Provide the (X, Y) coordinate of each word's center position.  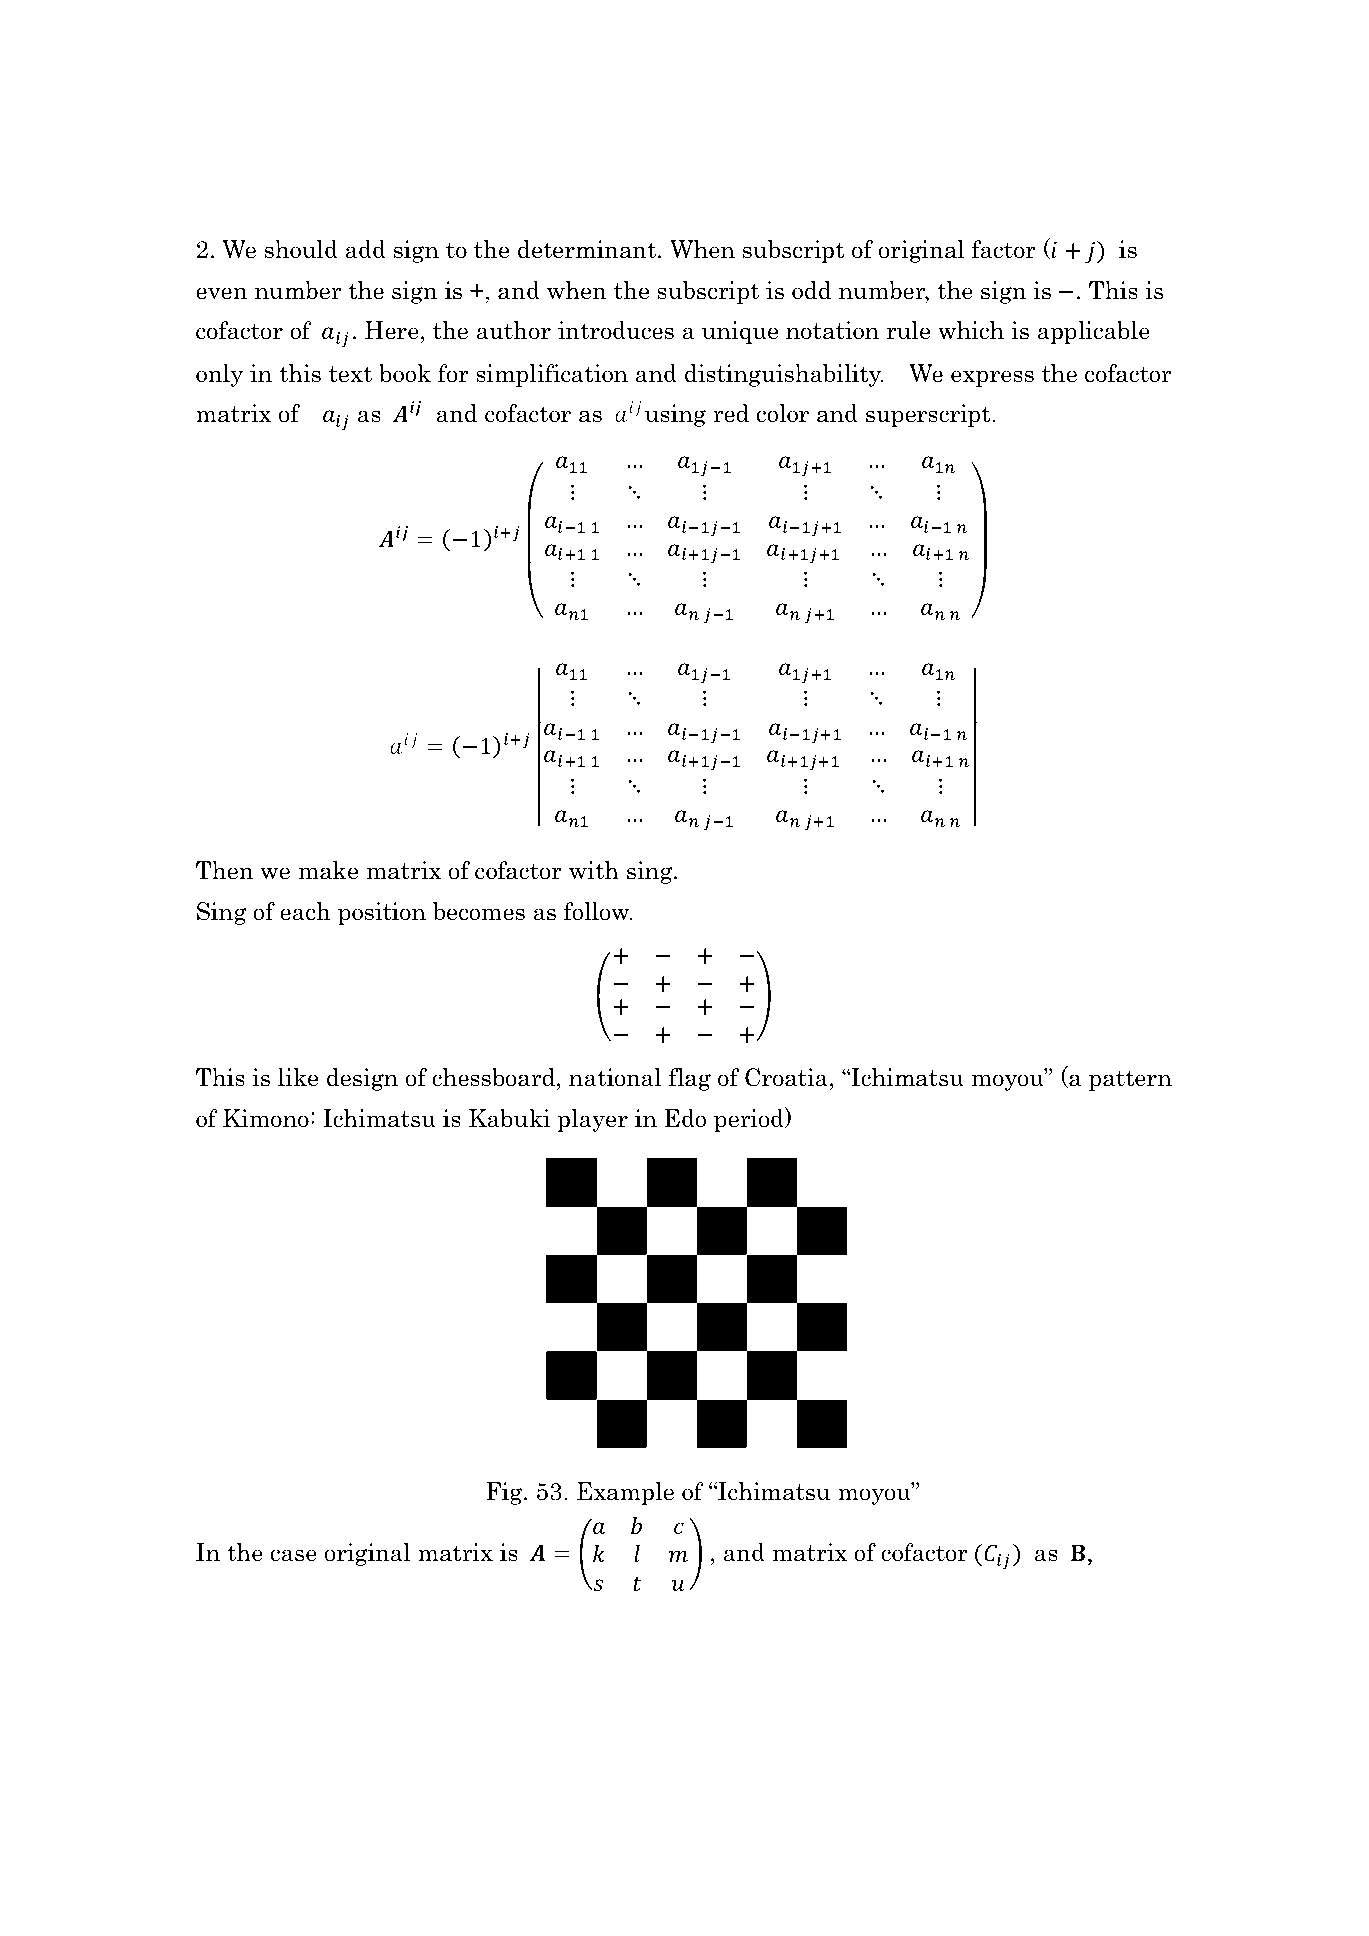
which (971, 330)
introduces (616, 330)
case (293, 1555)
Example (625, 1493)
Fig (505, 1493)
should (301, 249)
